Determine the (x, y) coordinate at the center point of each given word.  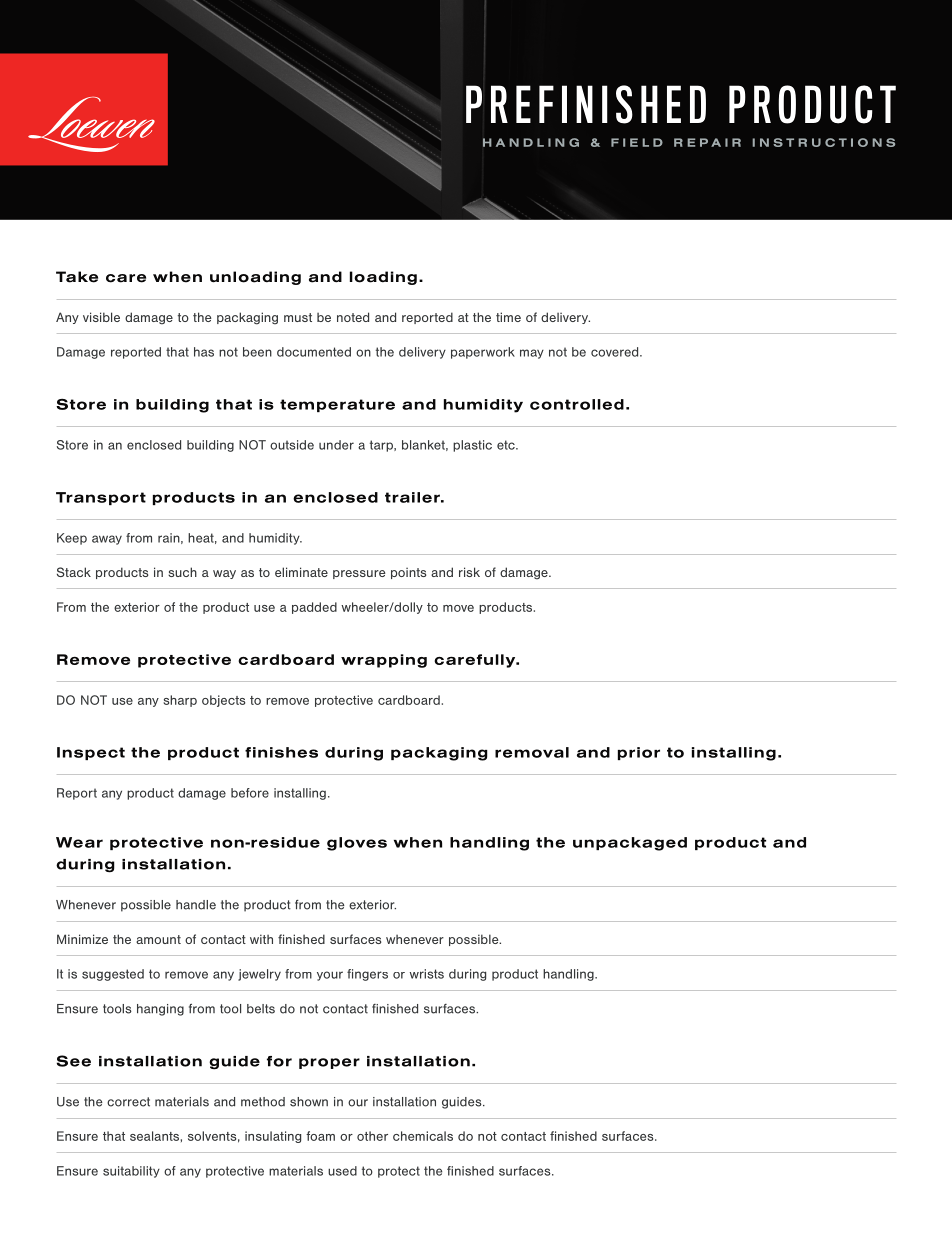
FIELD (637, 142)
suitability (131, 1172)
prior (639, 753)
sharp (180, 701)
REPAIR (707, 142)
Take (77, 277)
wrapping (384, 661)
